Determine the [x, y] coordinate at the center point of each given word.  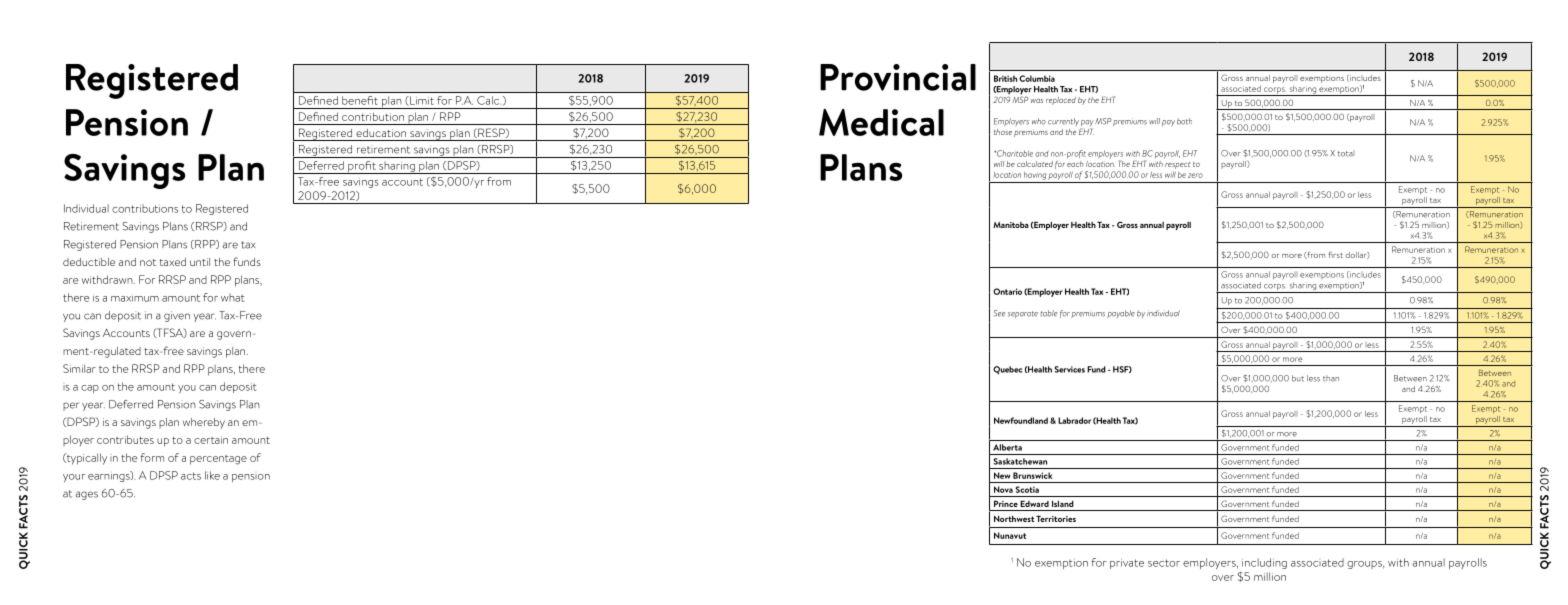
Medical [881, 122]
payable [1121, 314]
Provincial [898, 77]
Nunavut [1010, 535]
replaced [1061, 101]
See [999, 313]
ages [87, 495]
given [177, 316]
